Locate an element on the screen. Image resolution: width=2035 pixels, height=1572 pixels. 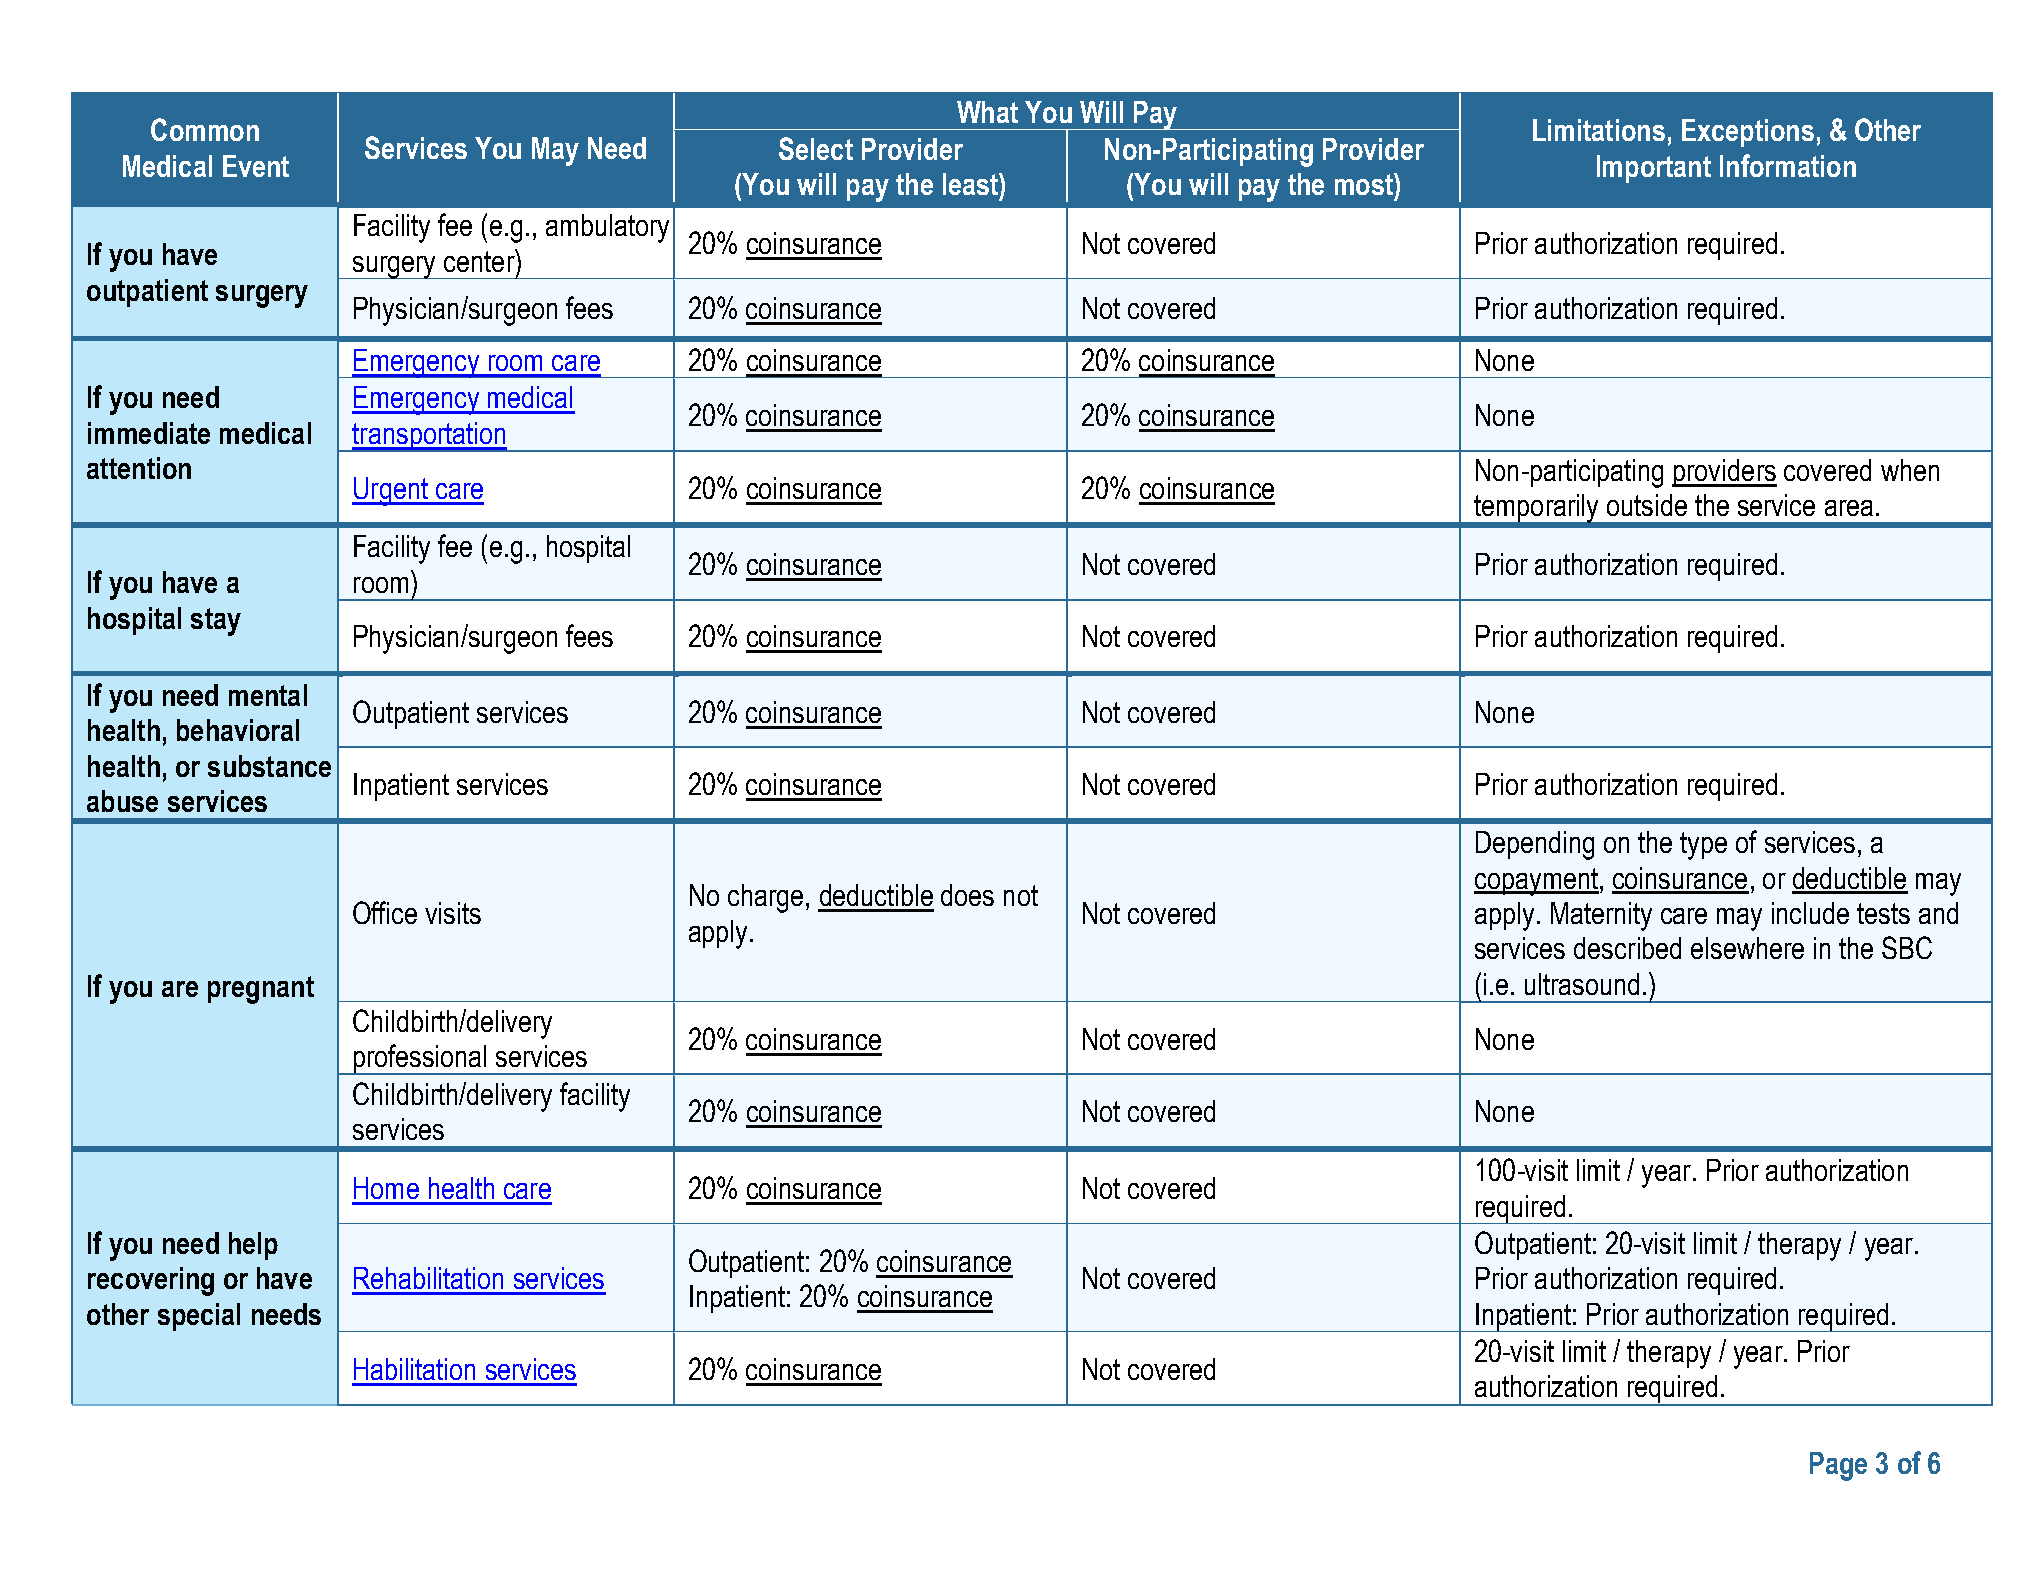
What is located at coordinates (987, 112).
